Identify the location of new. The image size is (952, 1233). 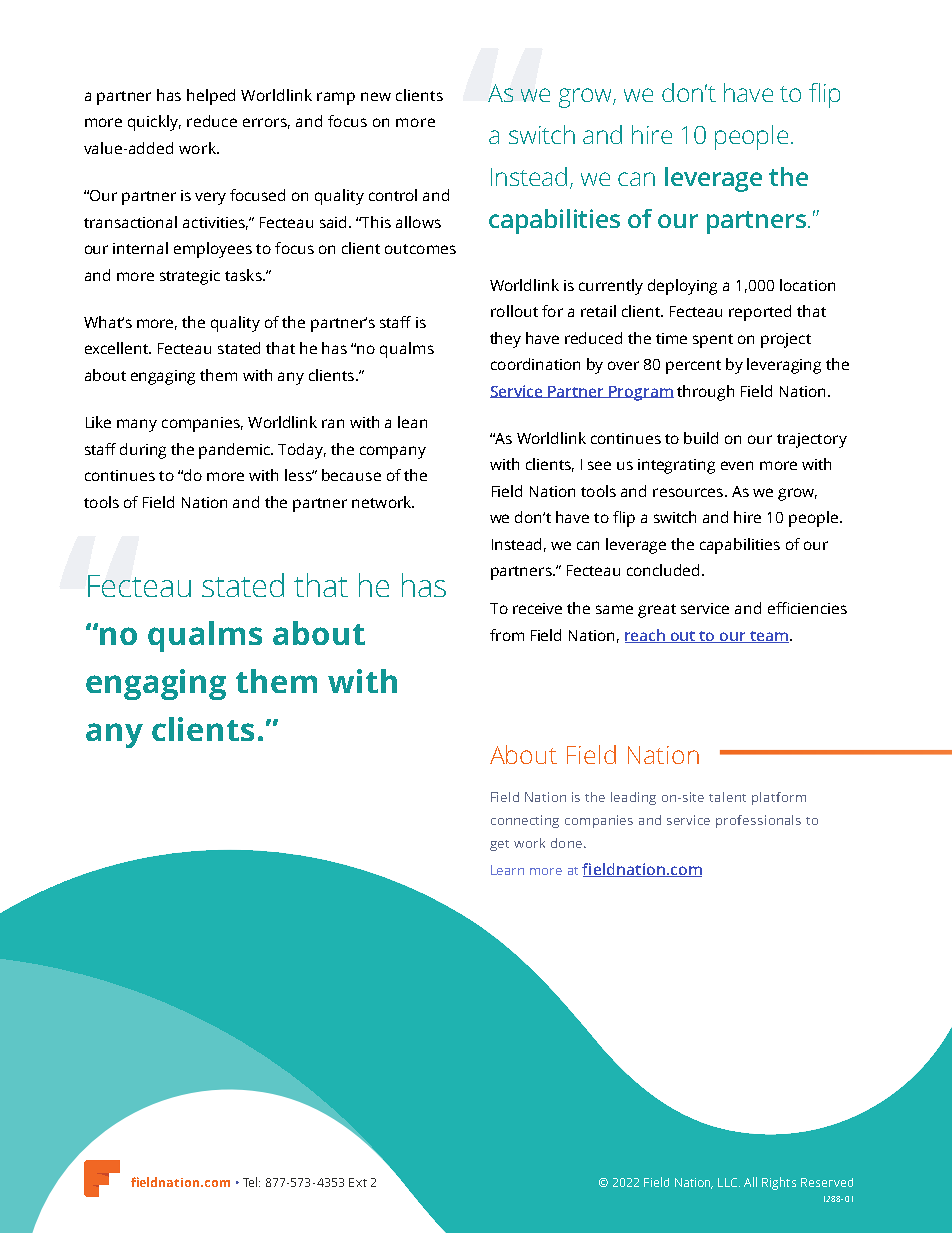
(376, 96).
